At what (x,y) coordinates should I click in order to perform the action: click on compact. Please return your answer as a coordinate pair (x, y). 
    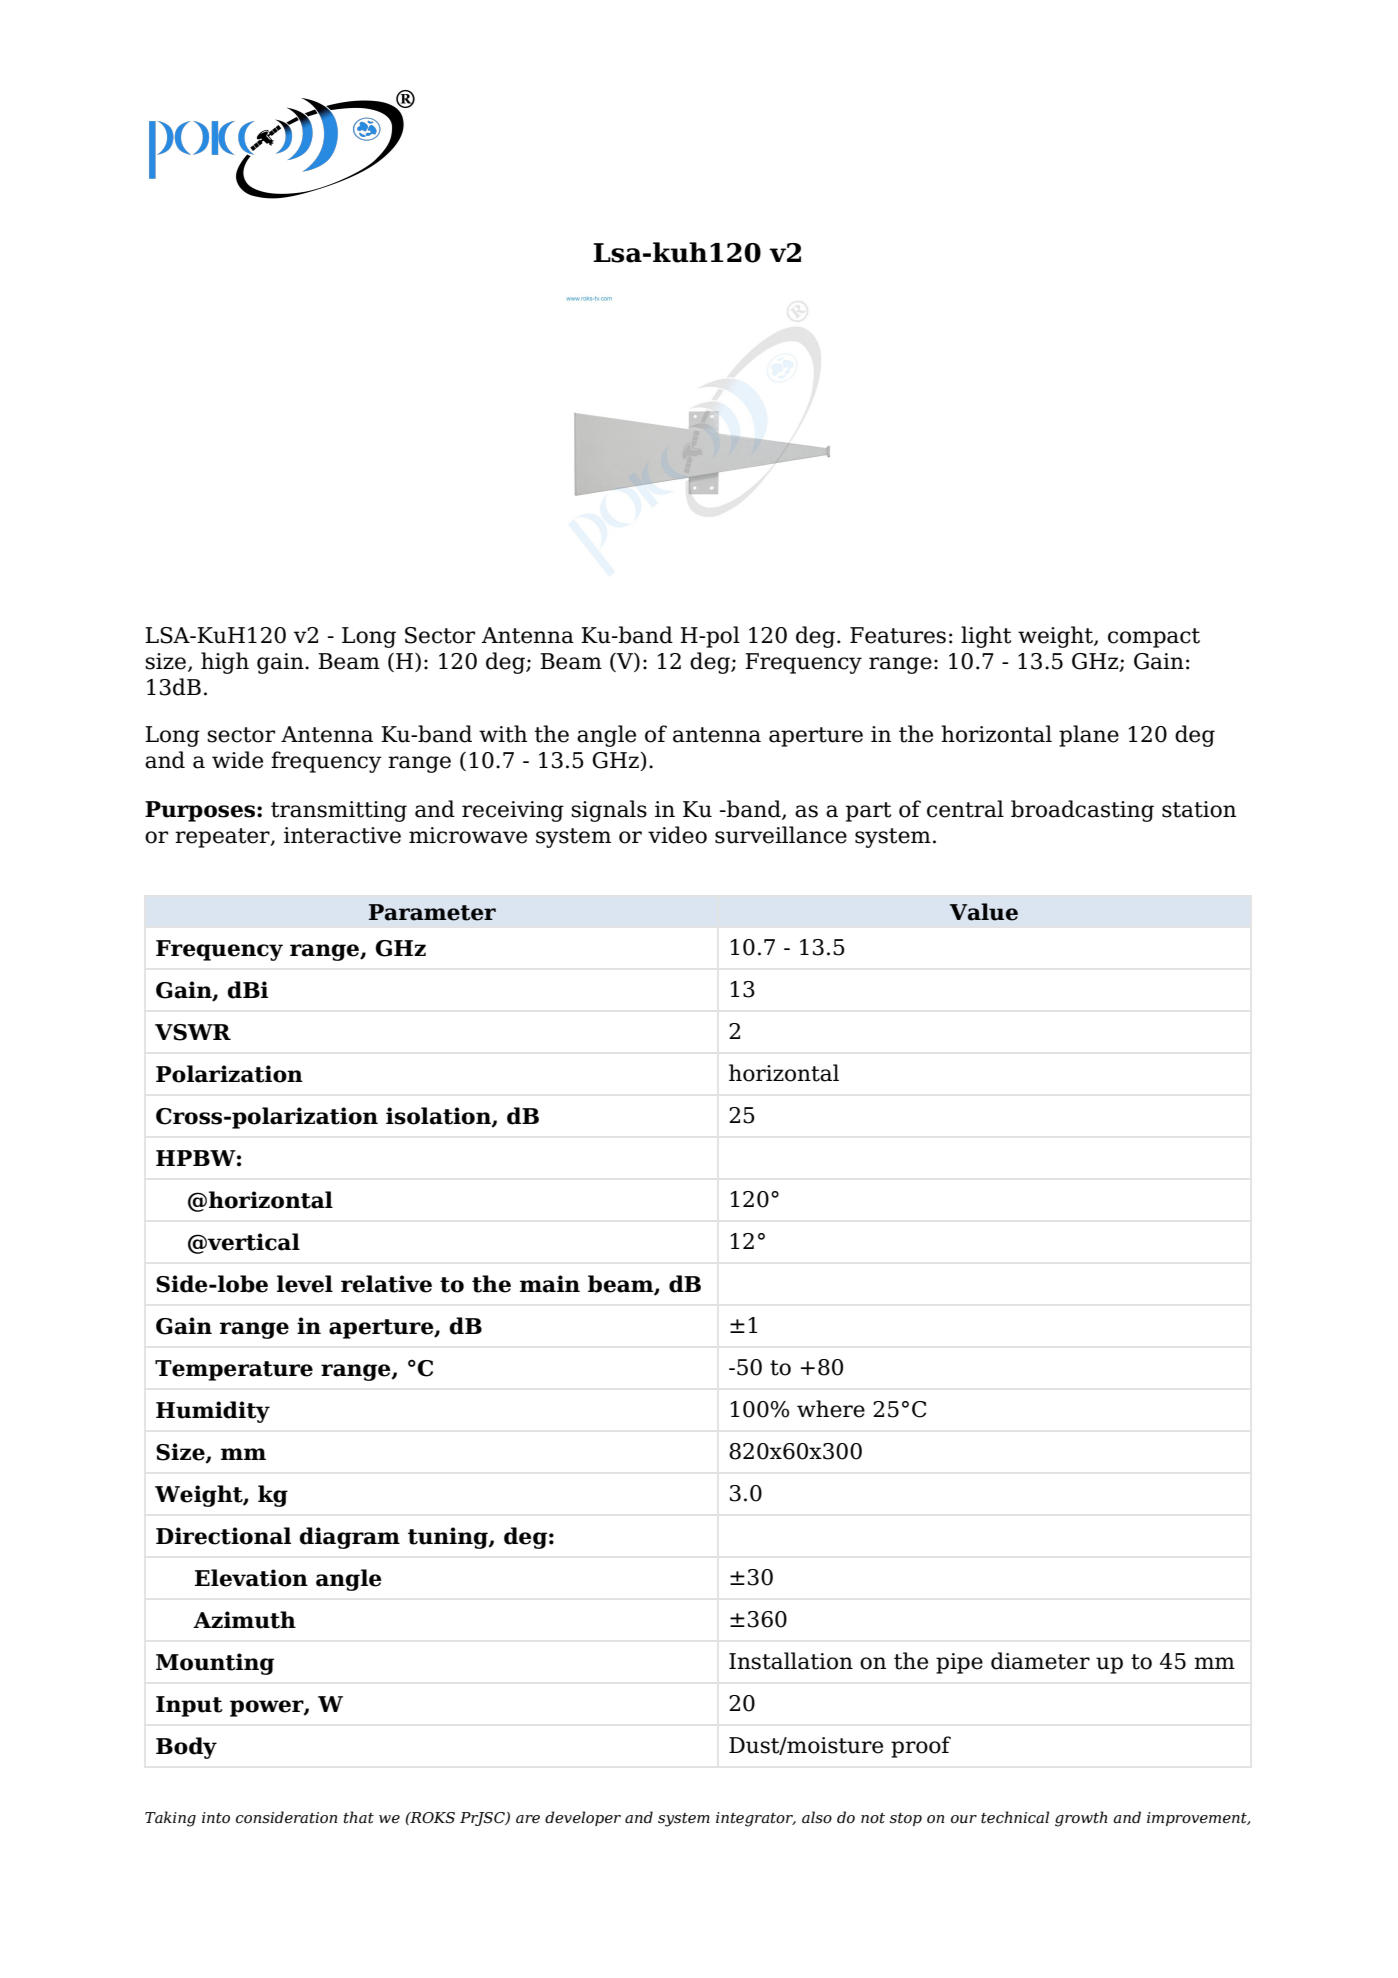
    Looking at the image, I should click on (1154, 638).
